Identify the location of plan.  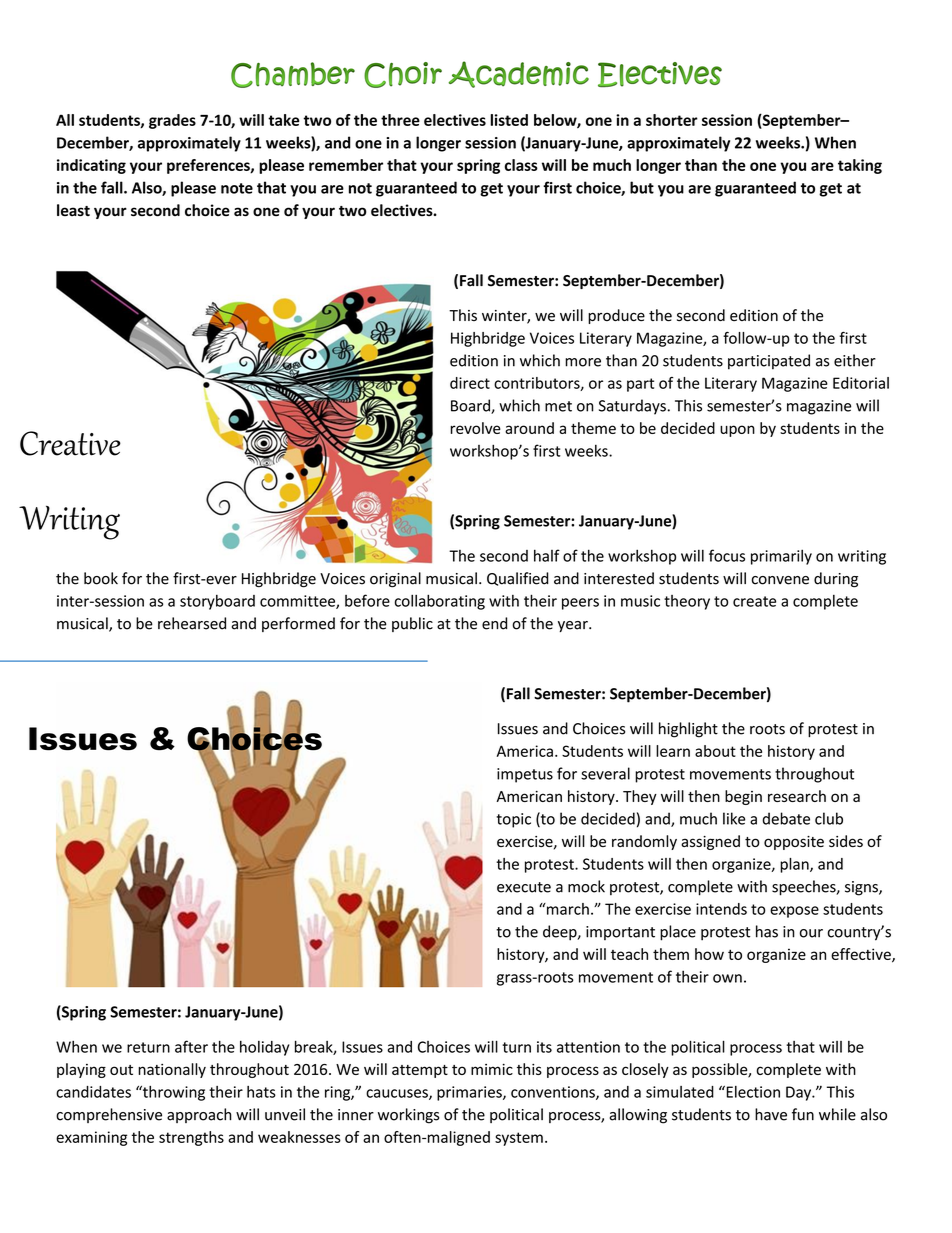
(795, 865).
